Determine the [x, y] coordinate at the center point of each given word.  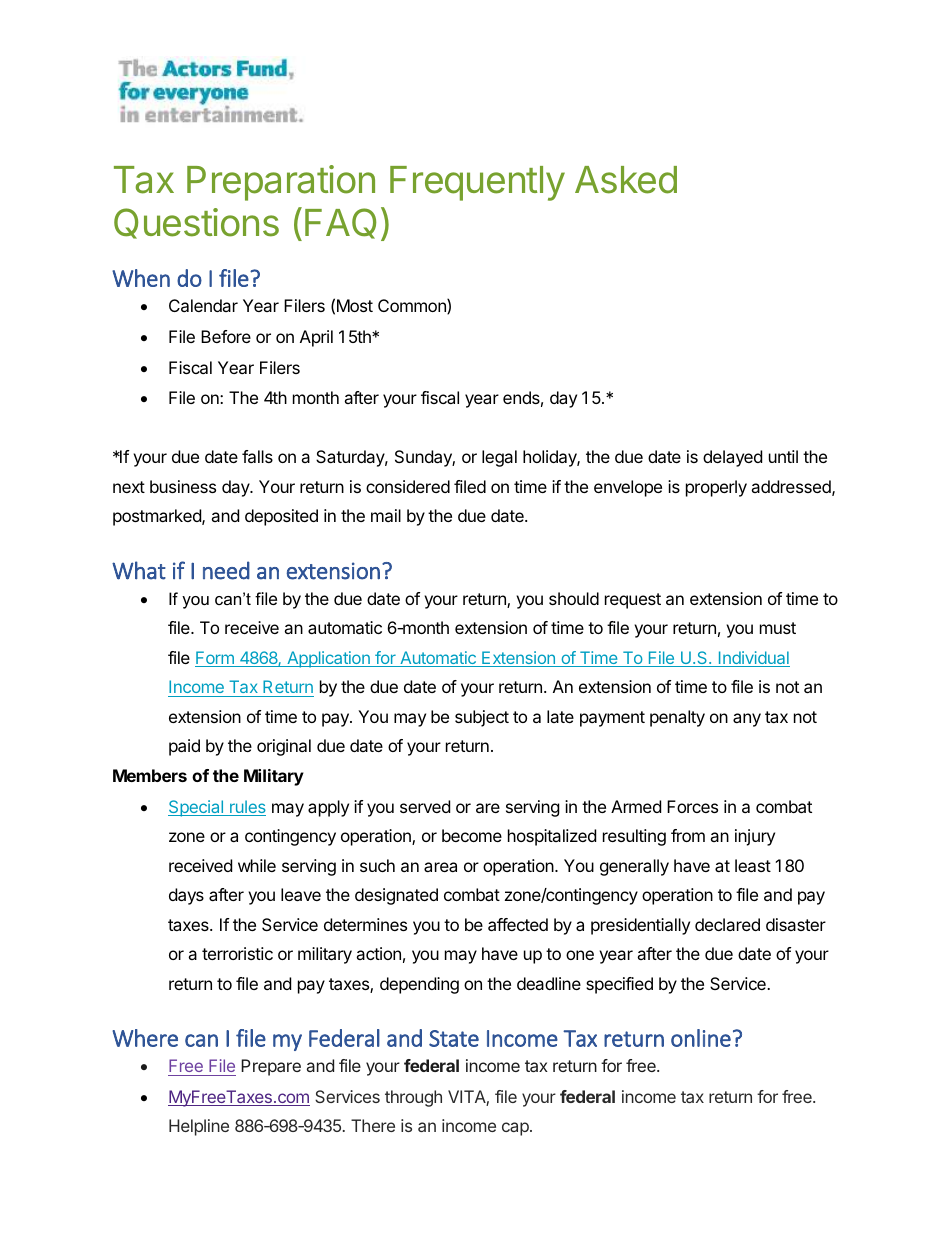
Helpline [199, 1127]
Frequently [477, 183]
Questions [196, 223]
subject [482, 718]
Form [215, 659]
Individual [753, 659]
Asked [626, 180]
